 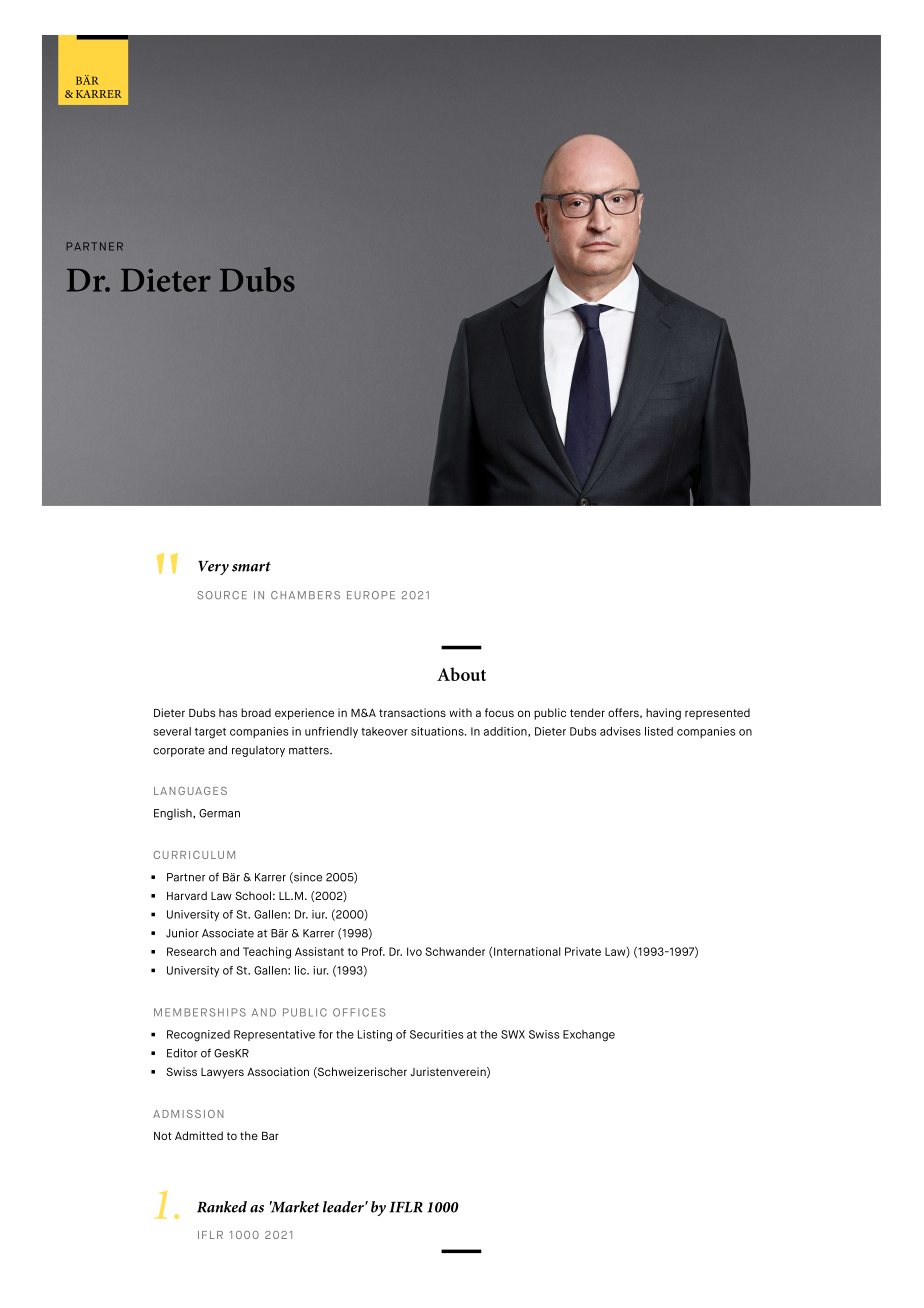 I want to click on About, so click(x=461, y=674).
